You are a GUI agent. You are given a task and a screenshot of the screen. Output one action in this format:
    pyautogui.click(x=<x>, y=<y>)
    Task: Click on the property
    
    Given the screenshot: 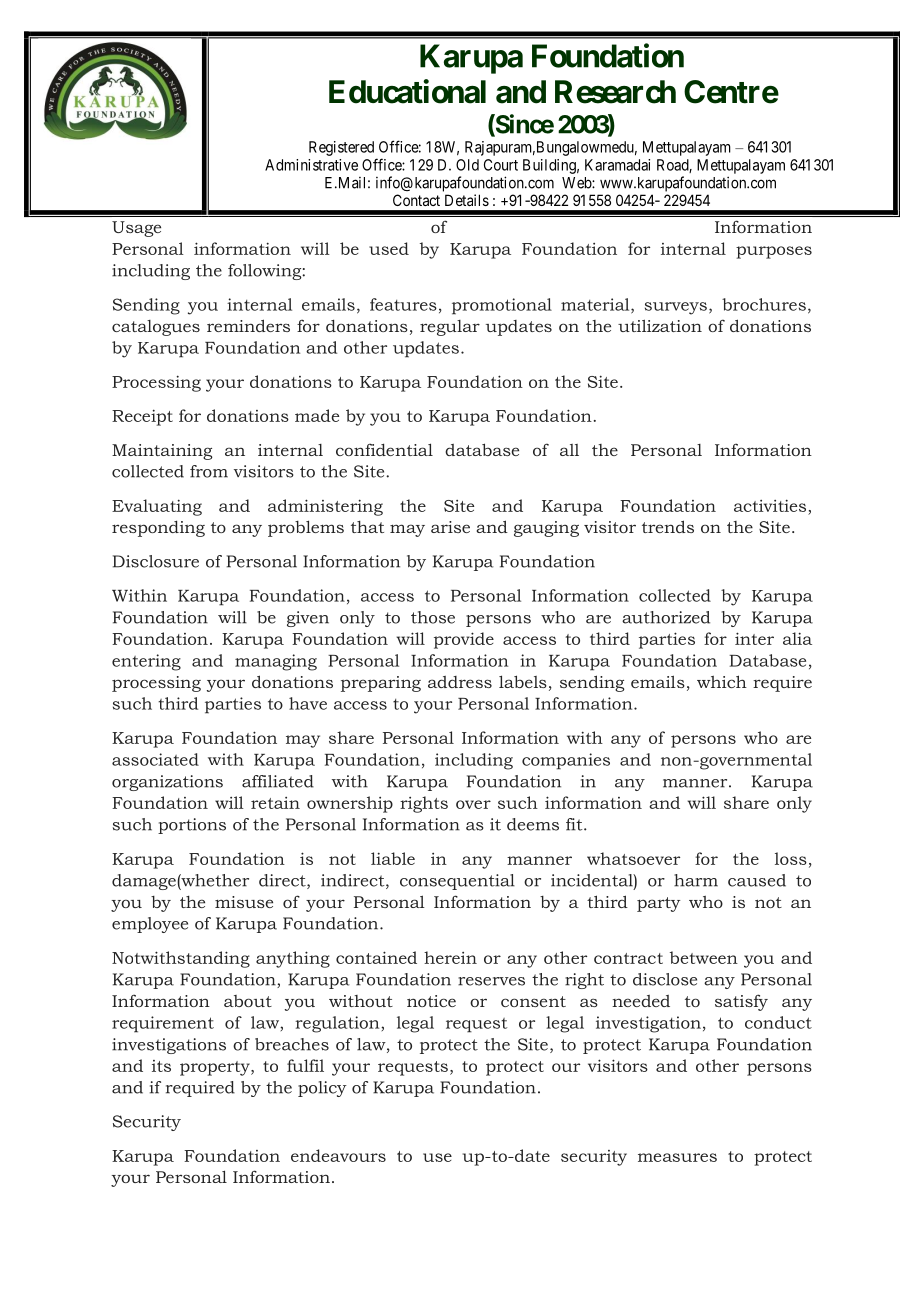 What is the action you would take?
    pyautogui.click(x=216, y=1068)
